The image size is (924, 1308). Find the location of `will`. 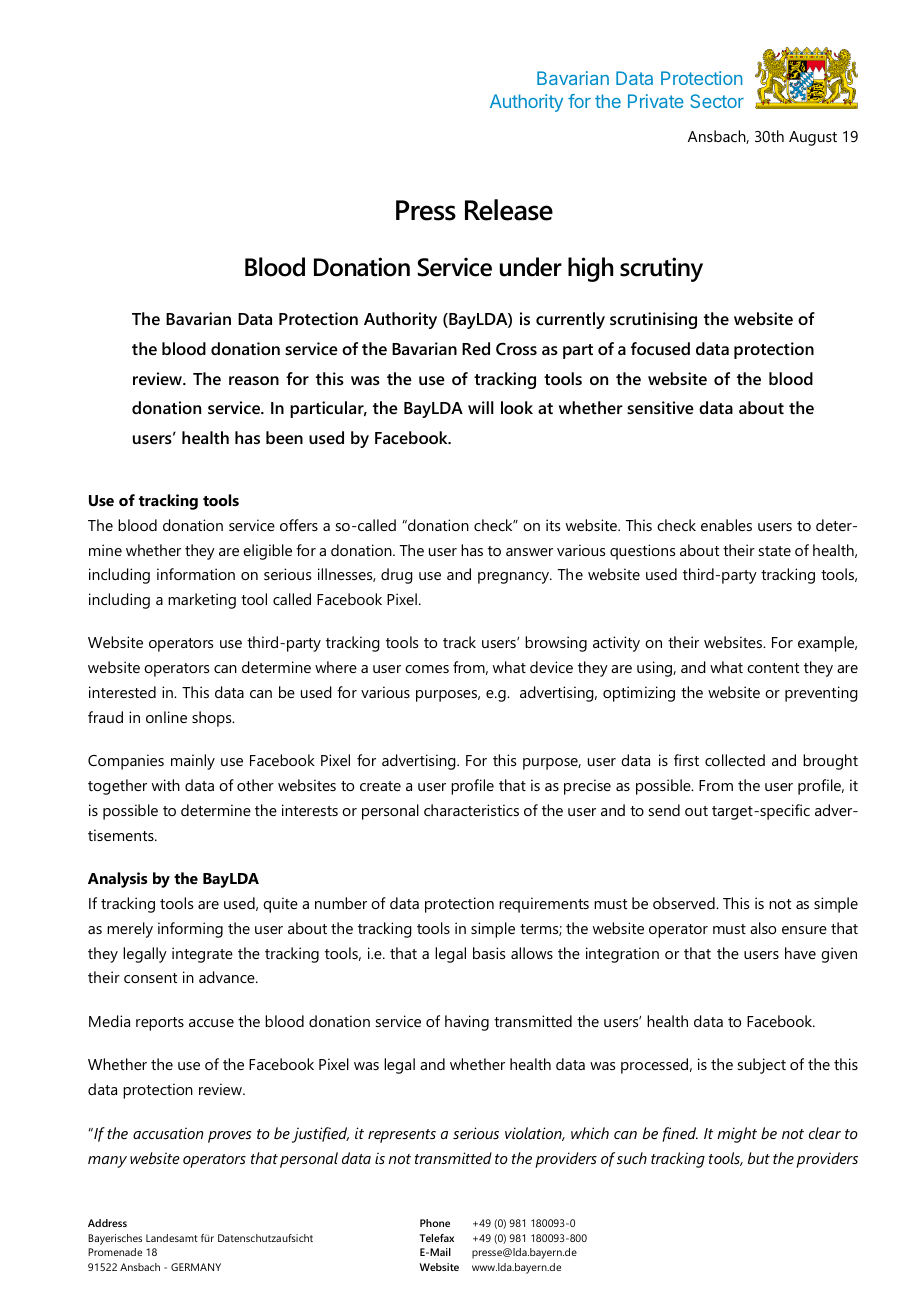

will is located at coordinates (481, 407).
